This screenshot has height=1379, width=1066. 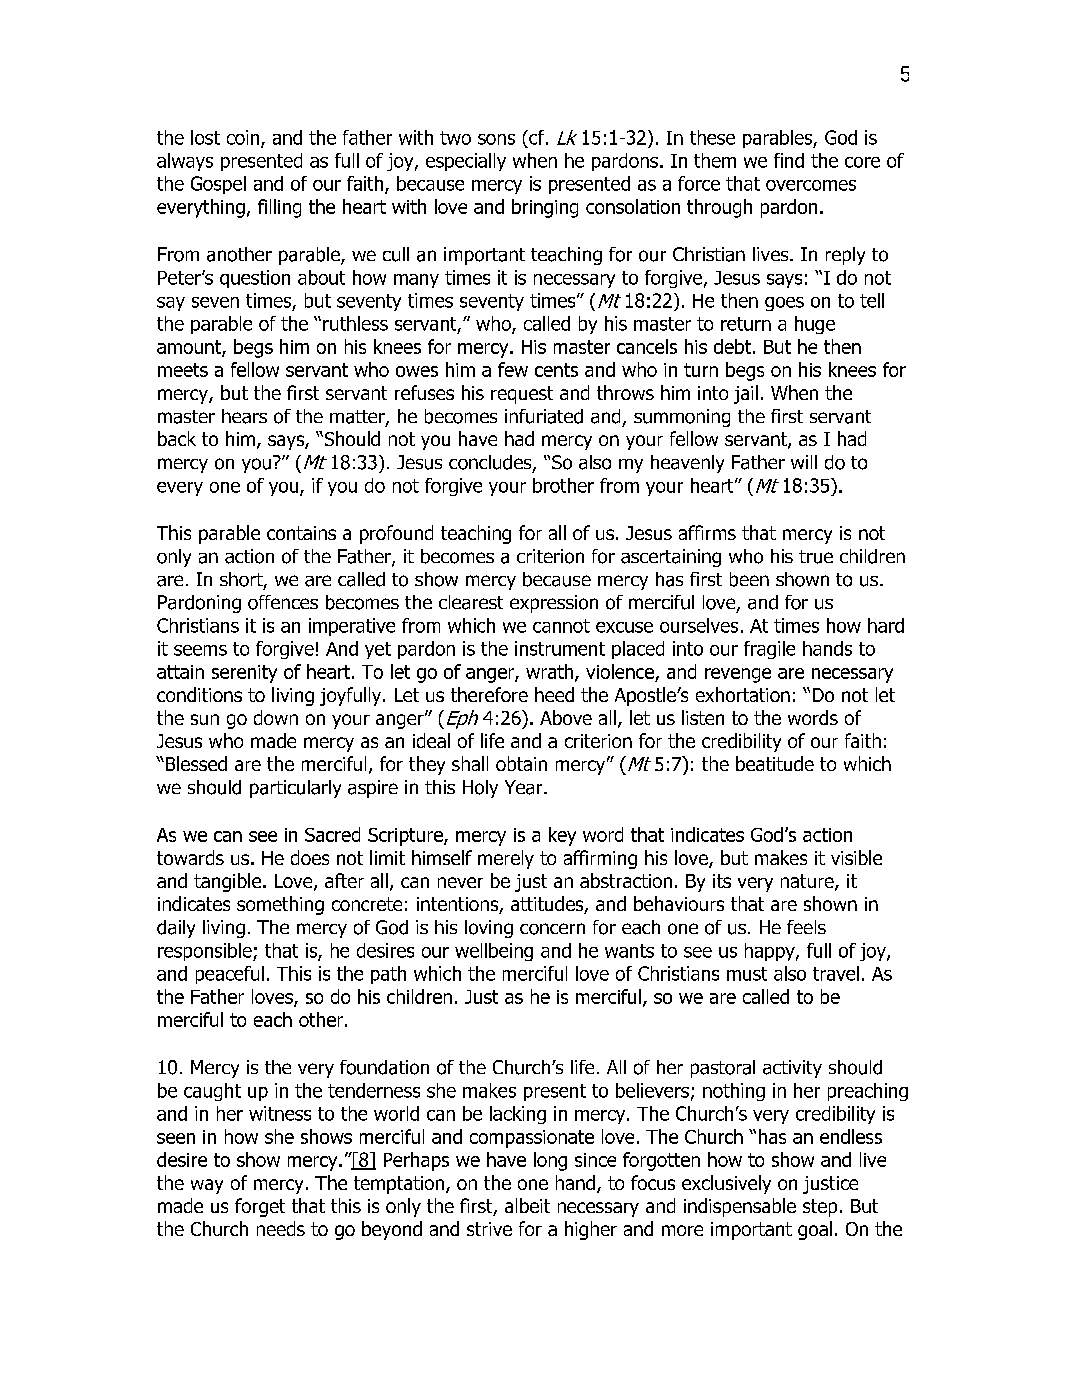 I want to click on find, so click(x=789, y=160).
